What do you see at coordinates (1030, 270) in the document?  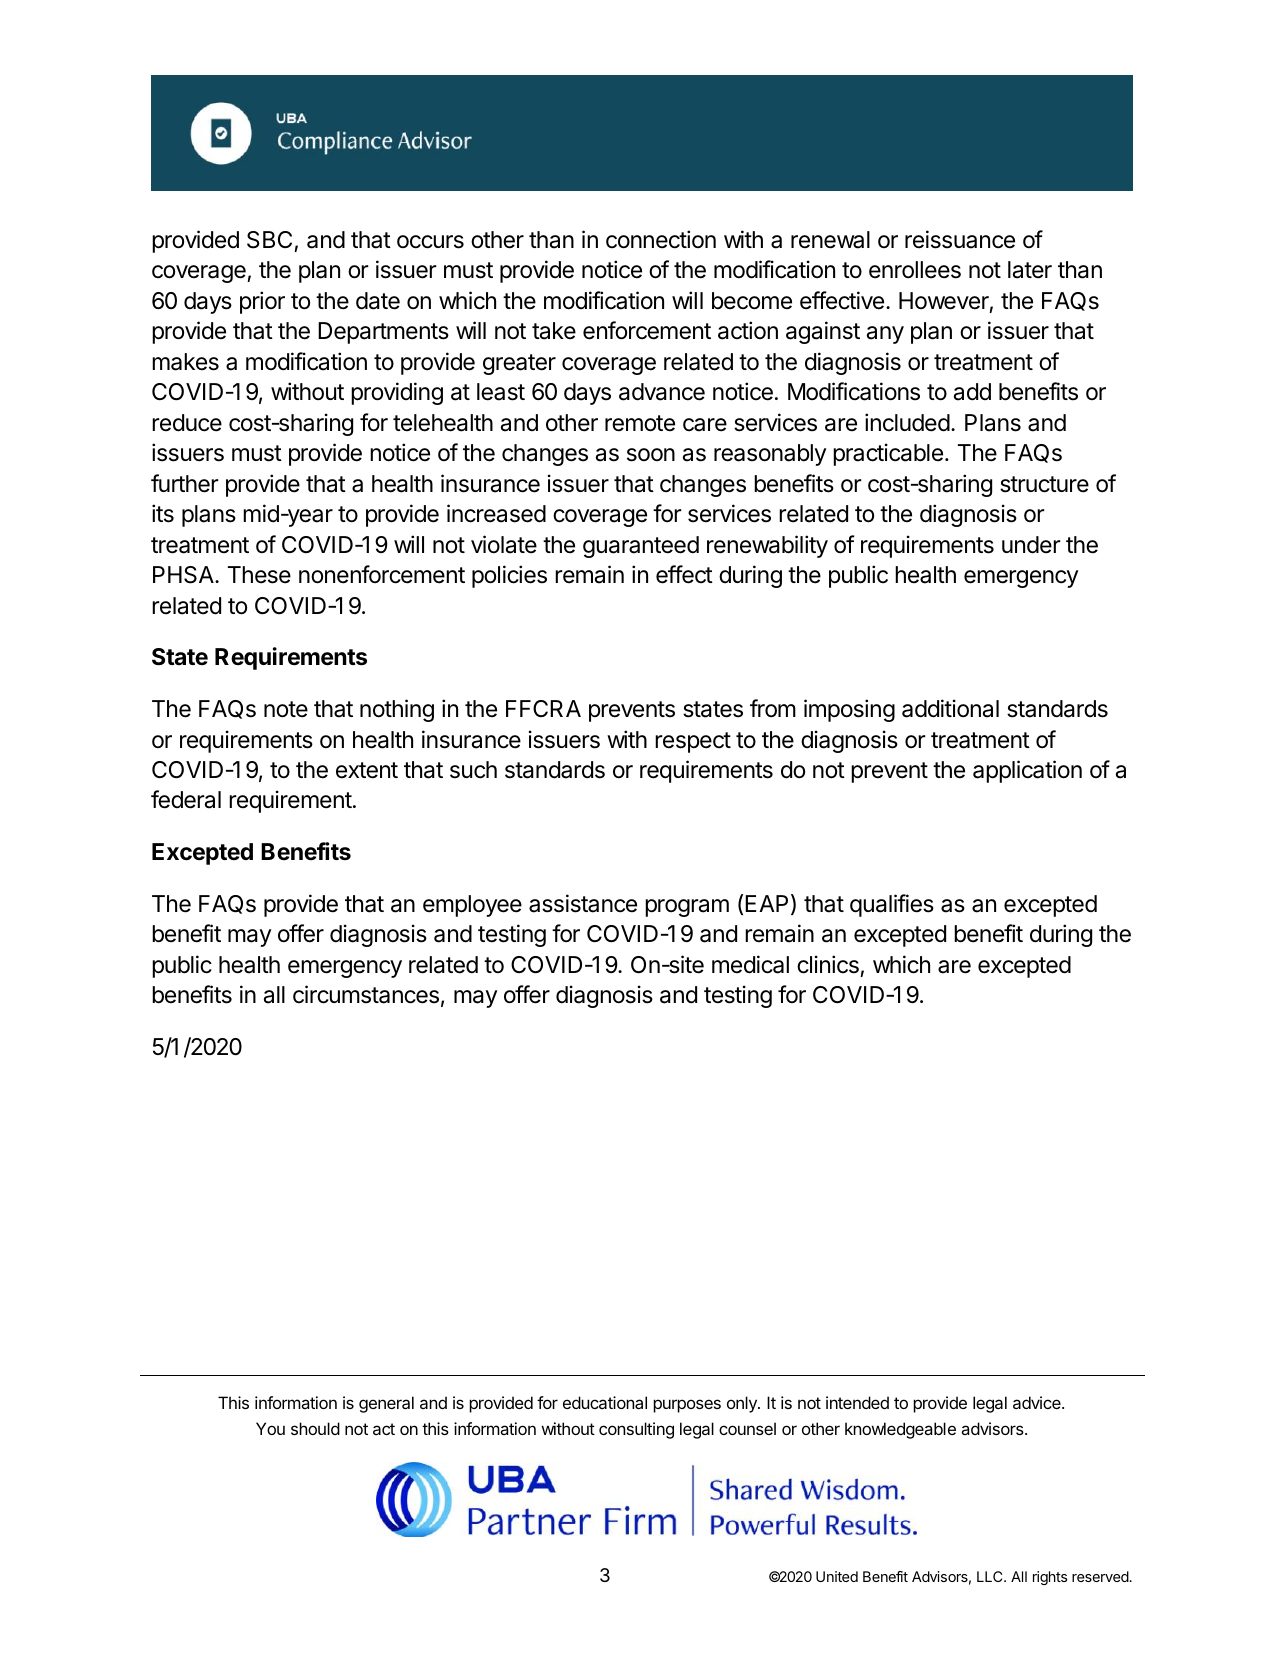 I see `later` at bounding box center [1030, 270].
